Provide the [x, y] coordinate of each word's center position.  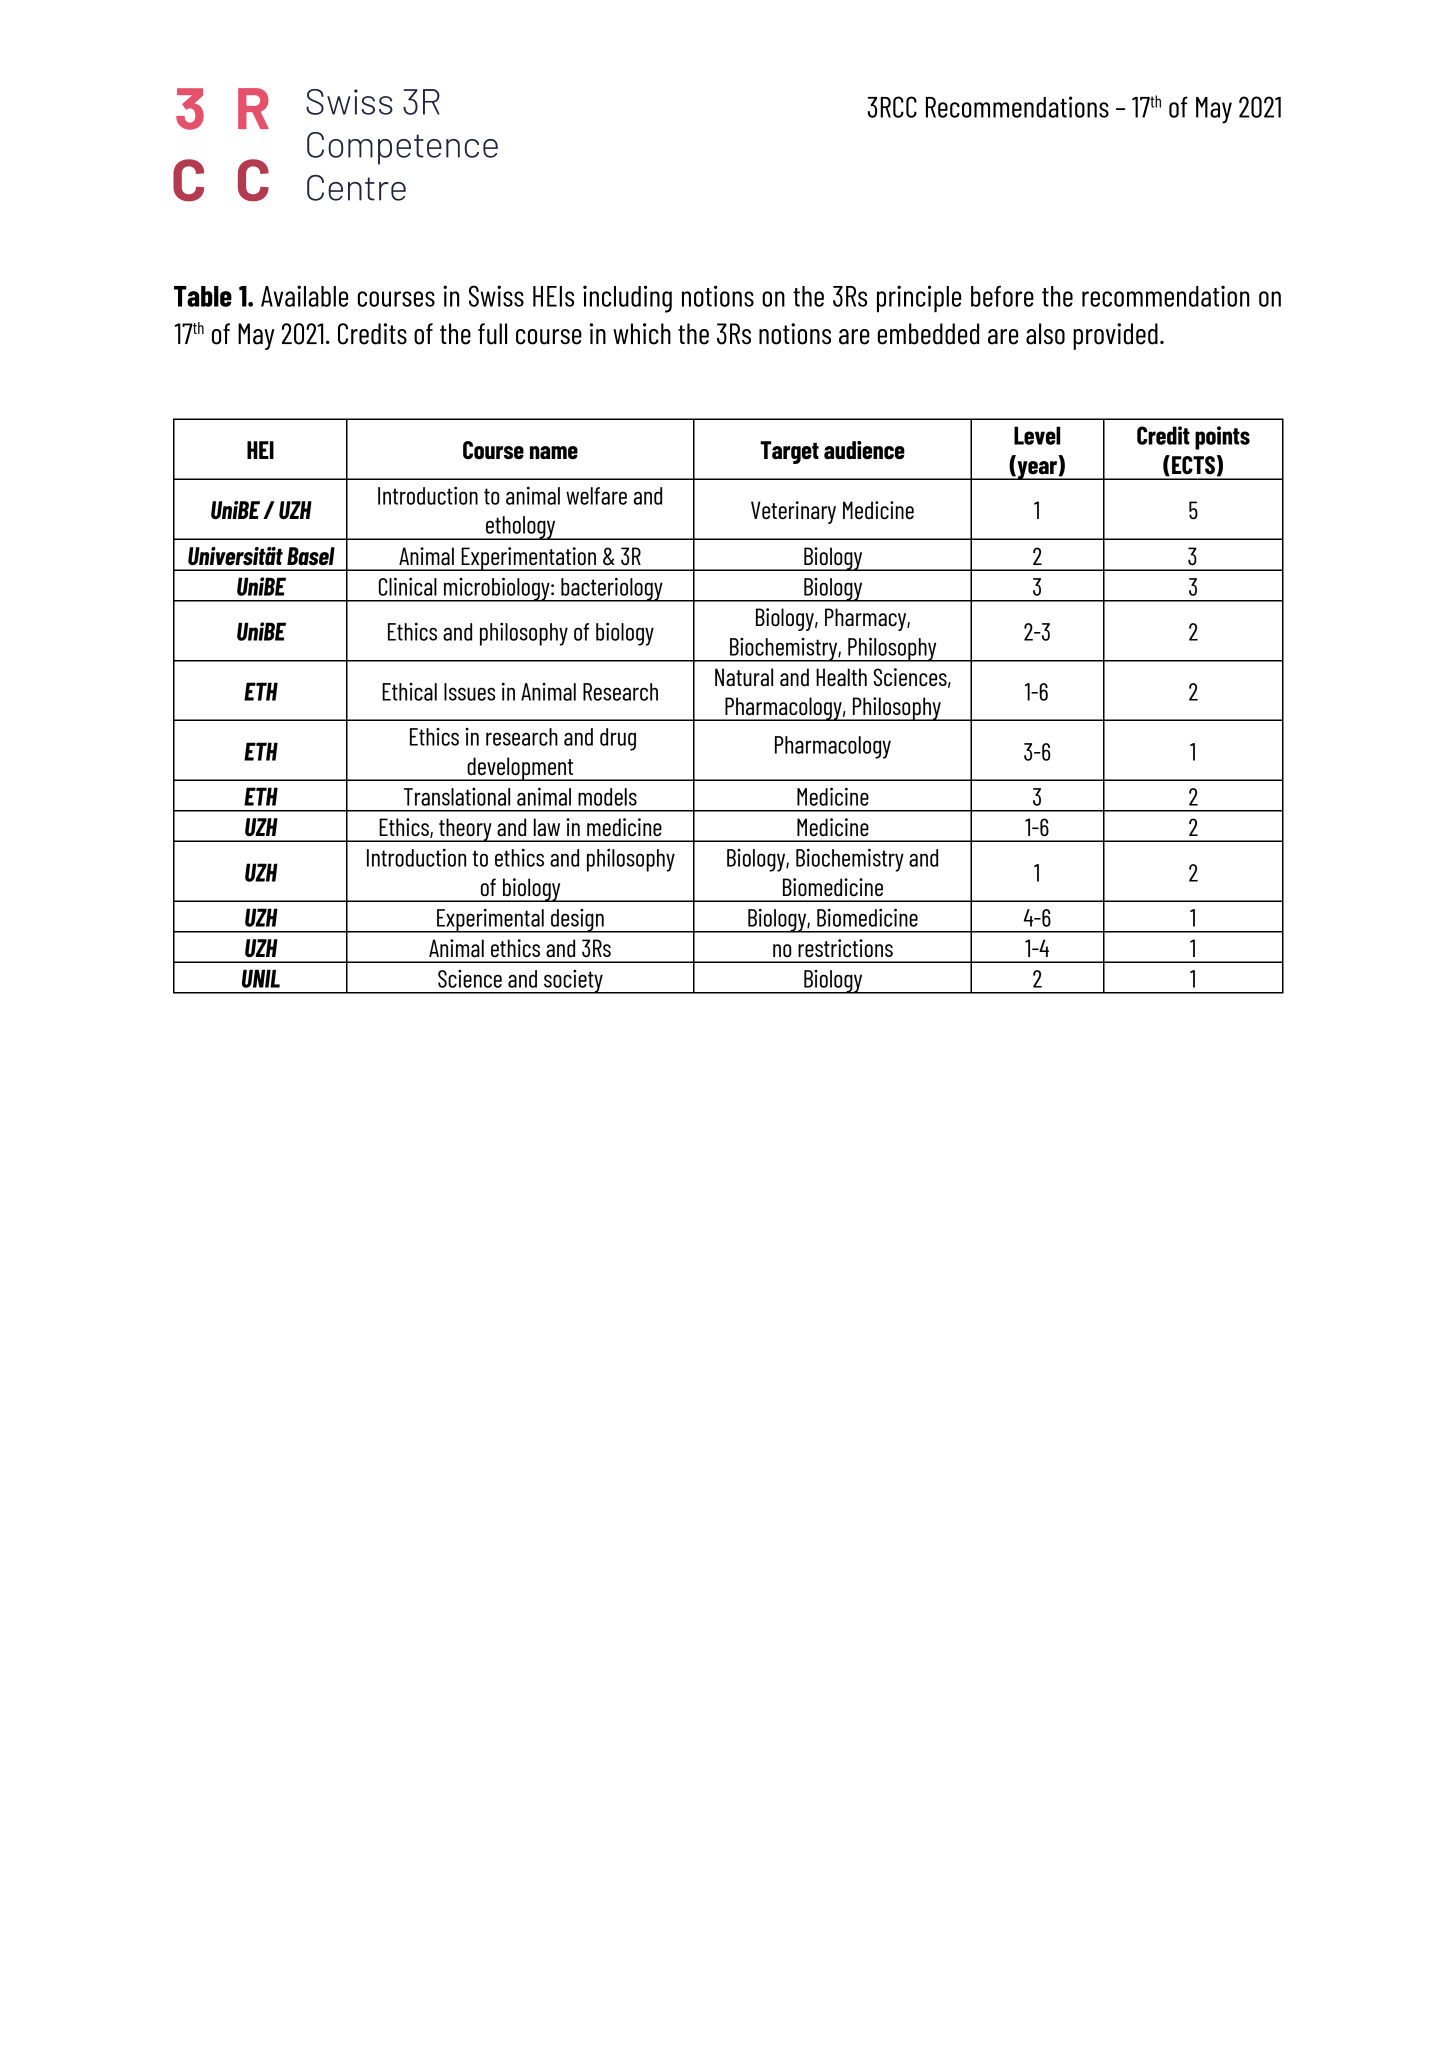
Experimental [490, 921]
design [577, 921]
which [642, 334]
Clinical [408, 586]
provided [1115, 336]
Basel [311, 556]
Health [841, 677]
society [573, 982]
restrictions [845, 948]
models [607, 797]
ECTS [1193, 465]
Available [304, 296]
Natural [744, 677]
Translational [457, 797]
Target [789, 452]
